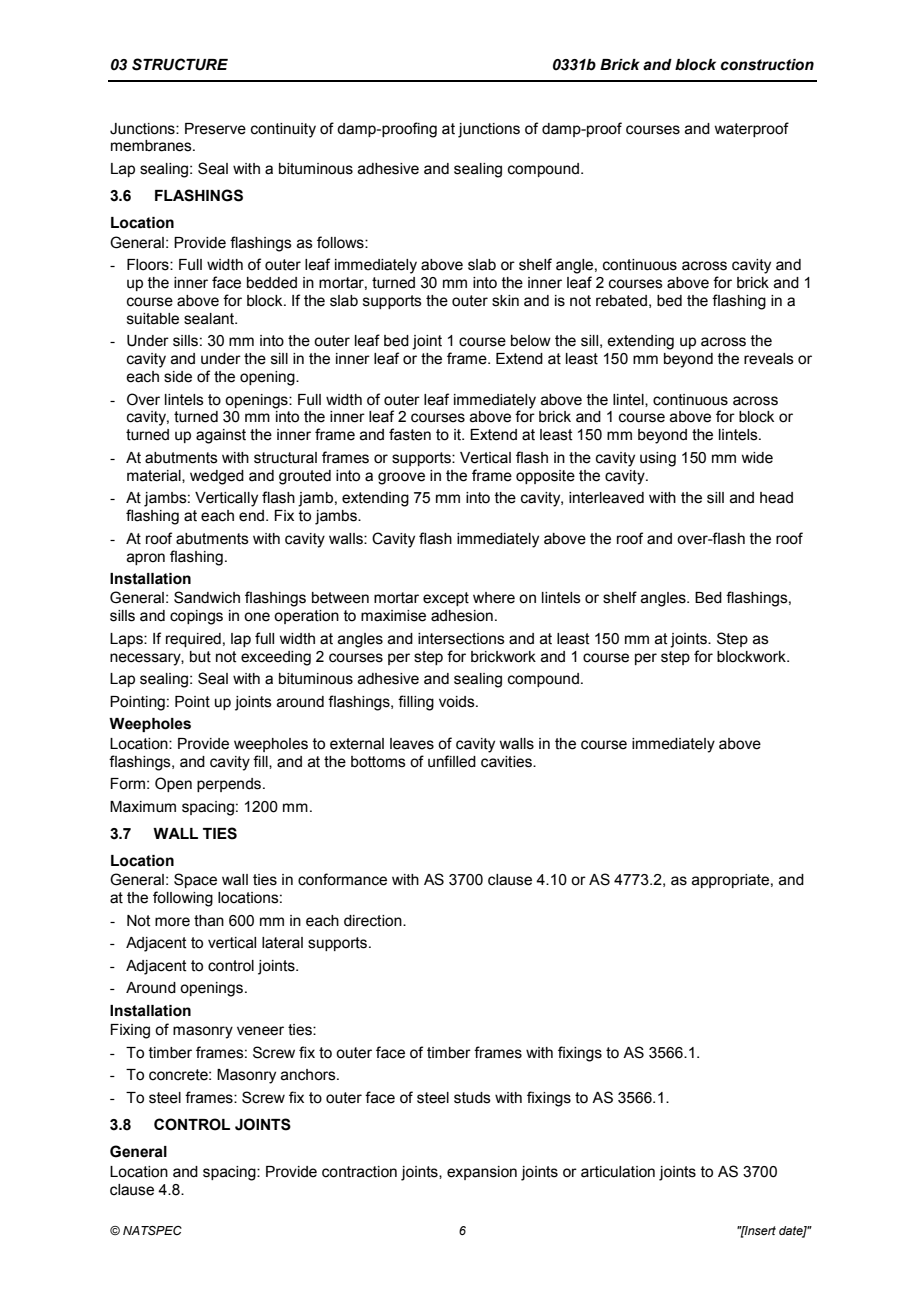 The height and width of the image is (1308, 924). Describe the element at coordinates (260, 1031) in the image. I see `veneer` at that location.
